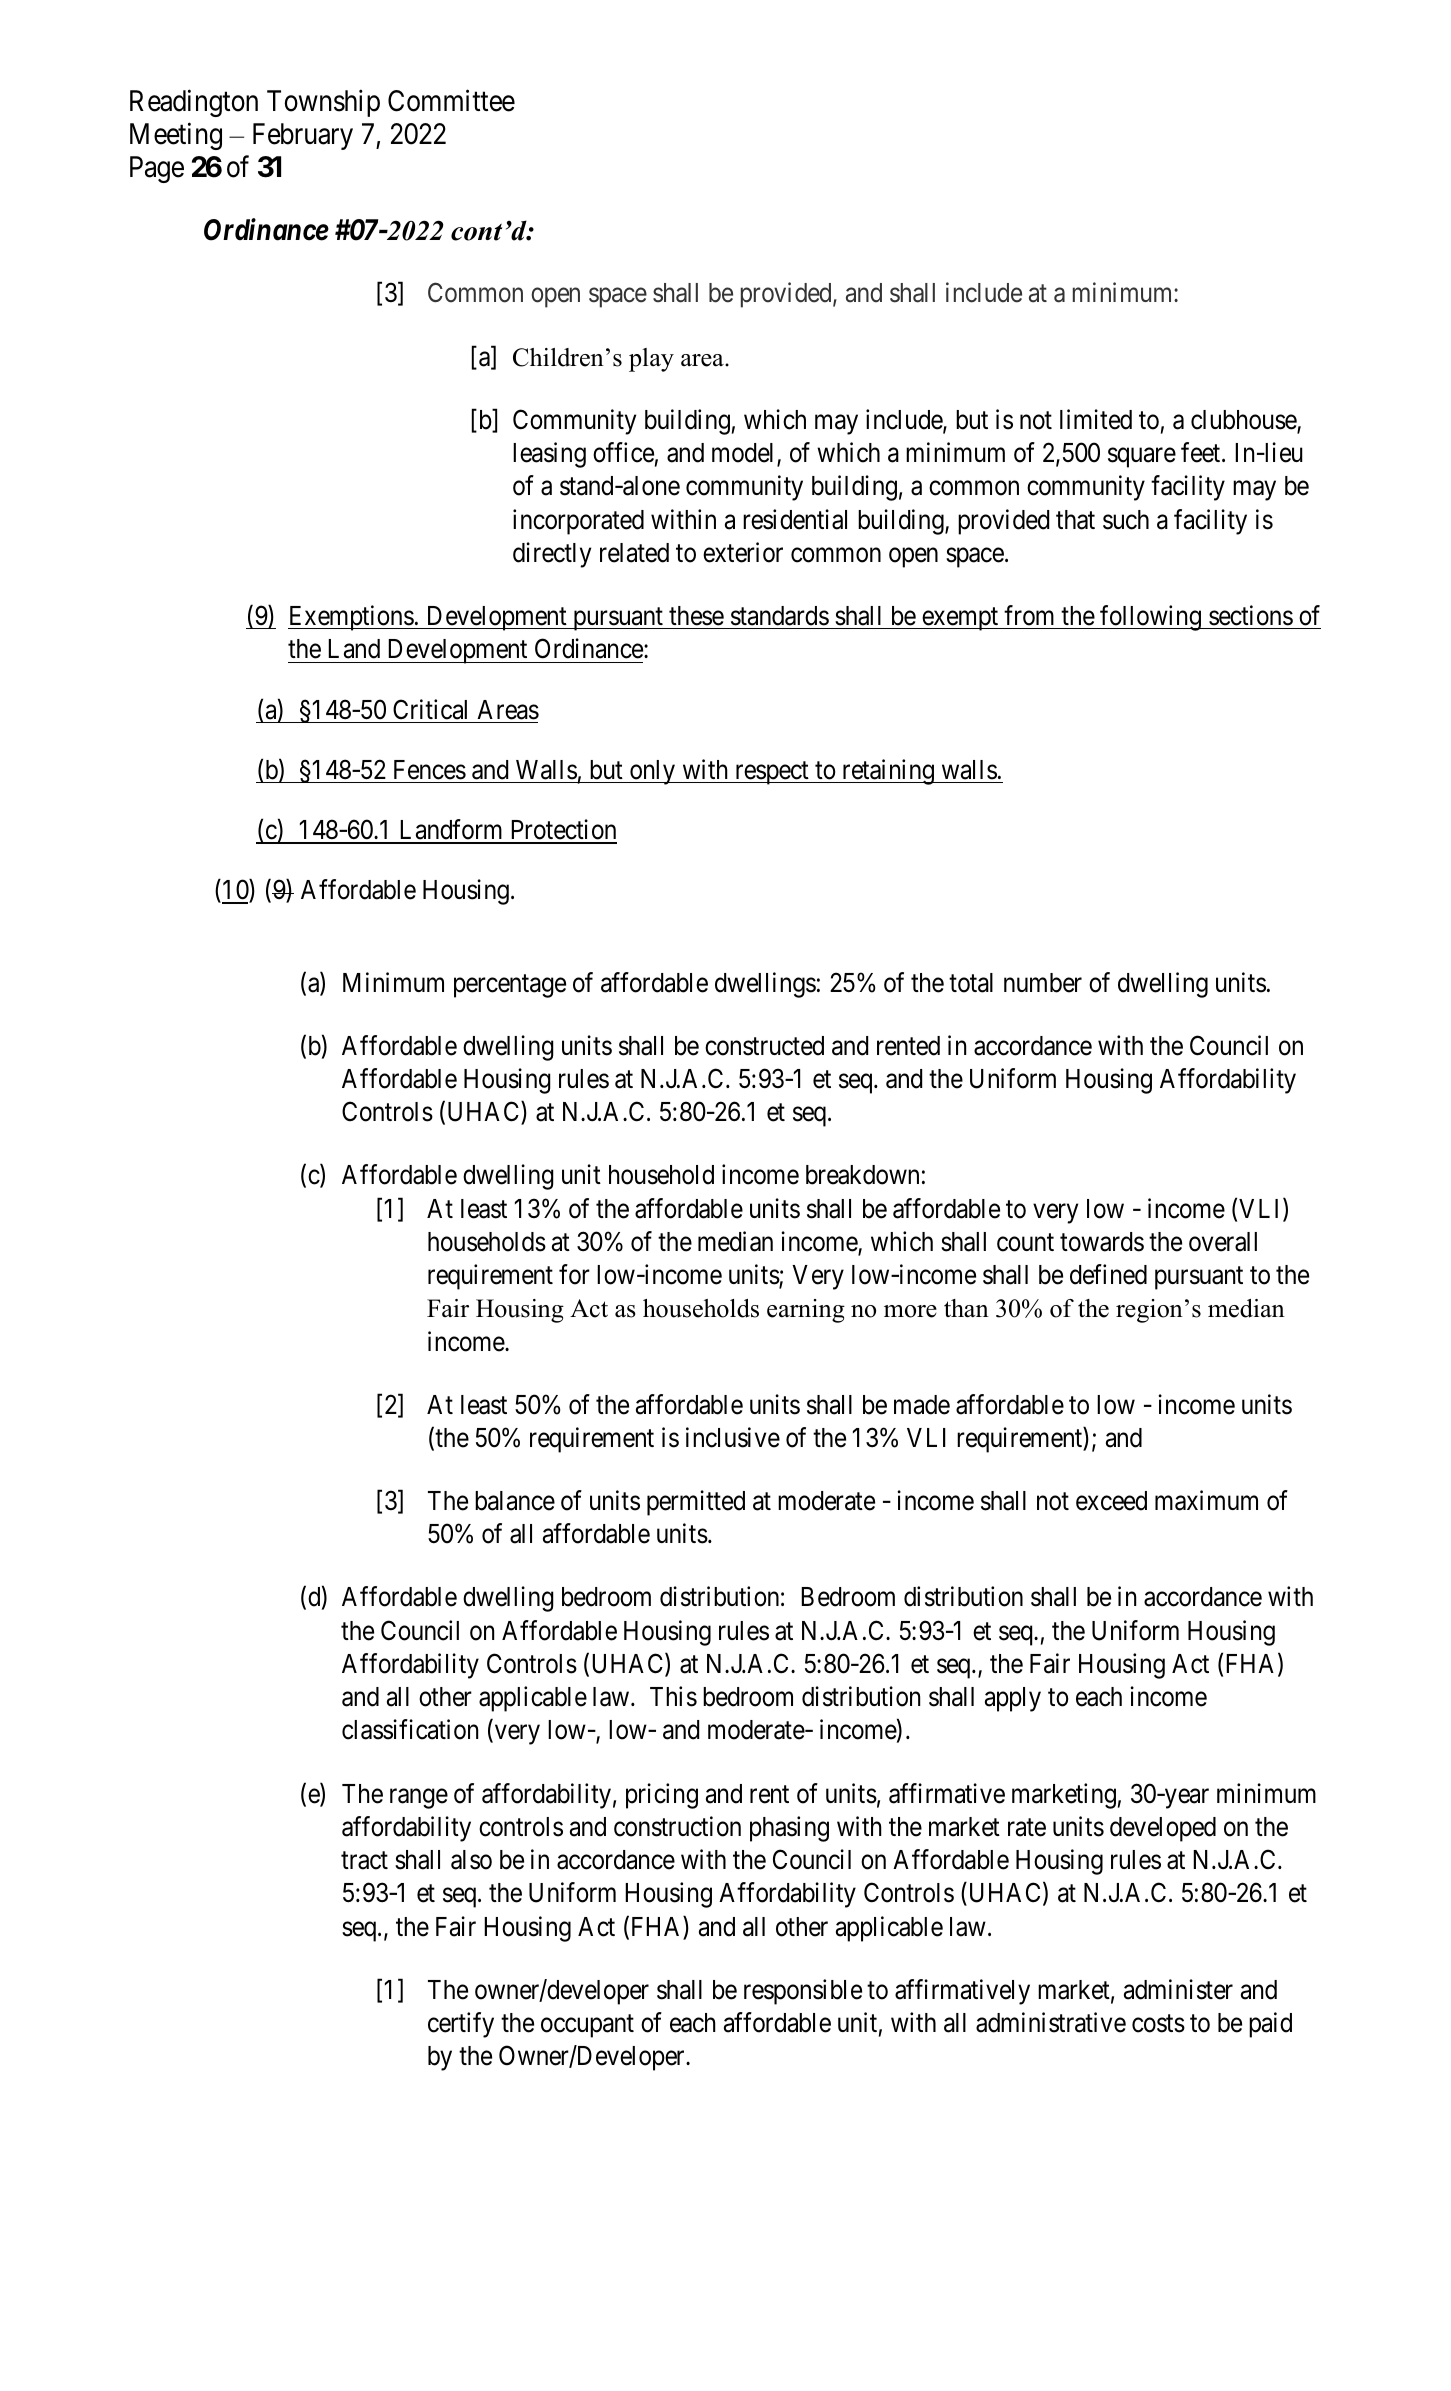 The image size is (1451, 2391). I want to click on these, so click(696, 616).
